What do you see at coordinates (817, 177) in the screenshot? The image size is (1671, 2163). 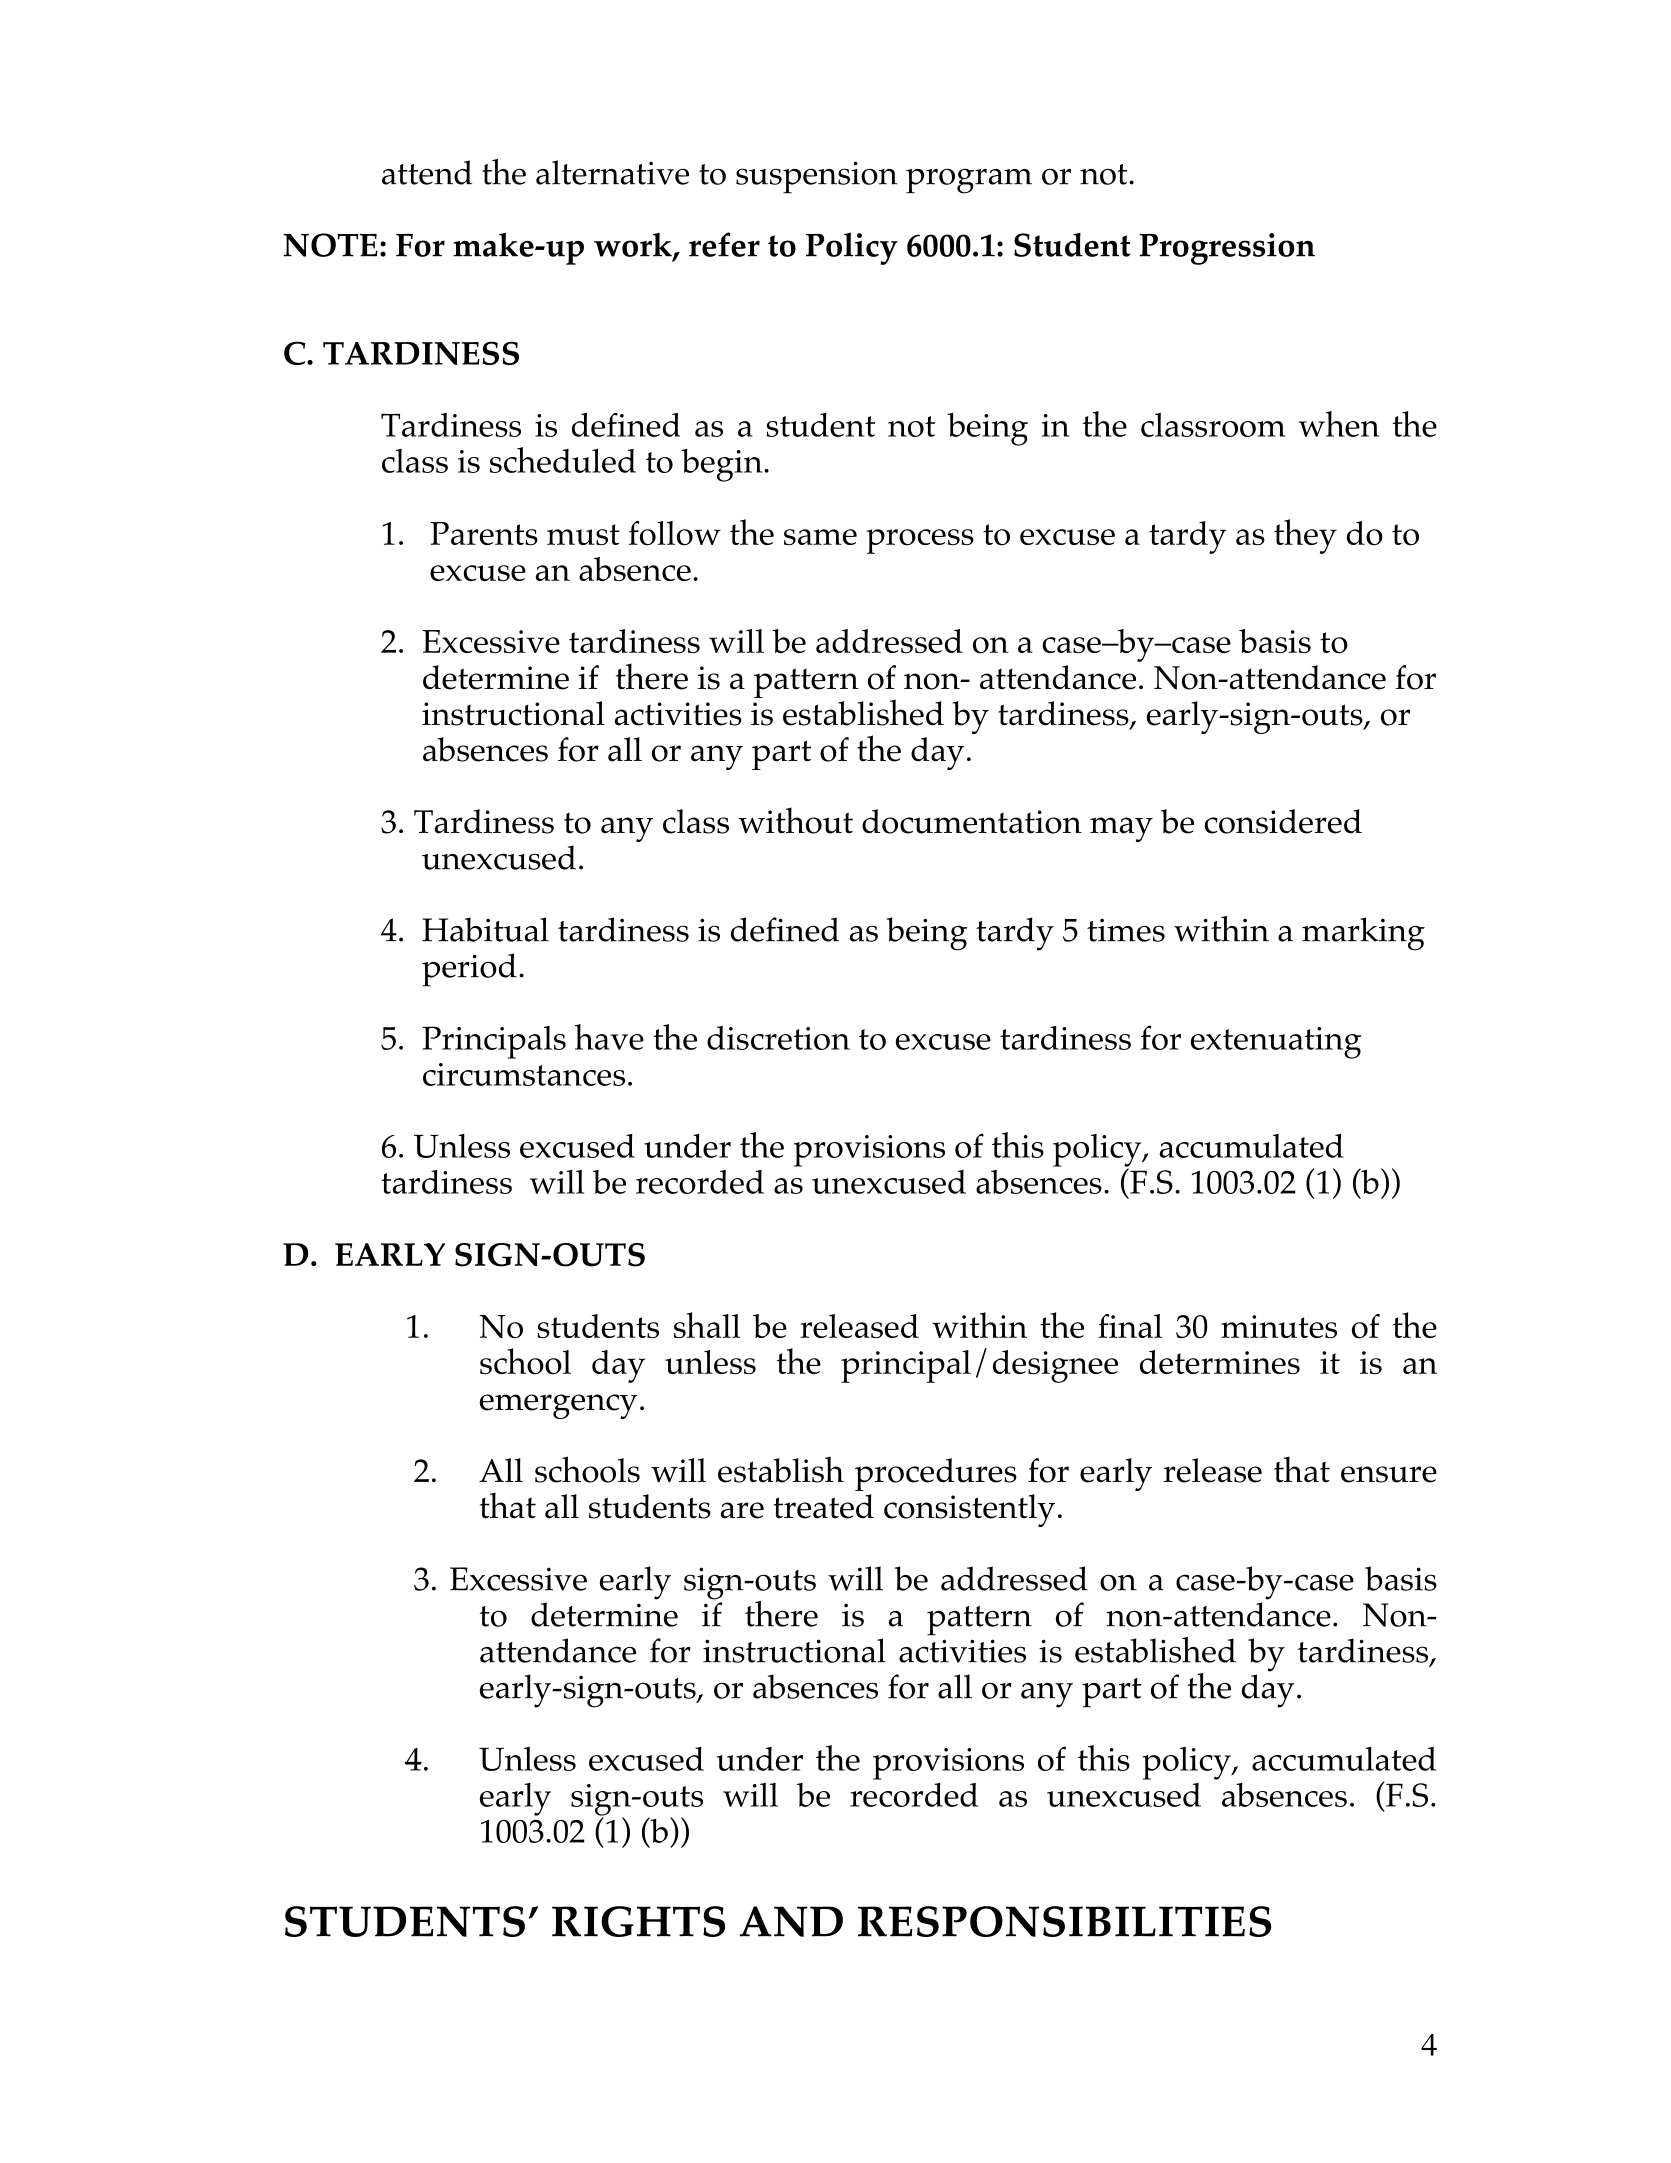 I see `suspension` at bounding box center [817, 177].
